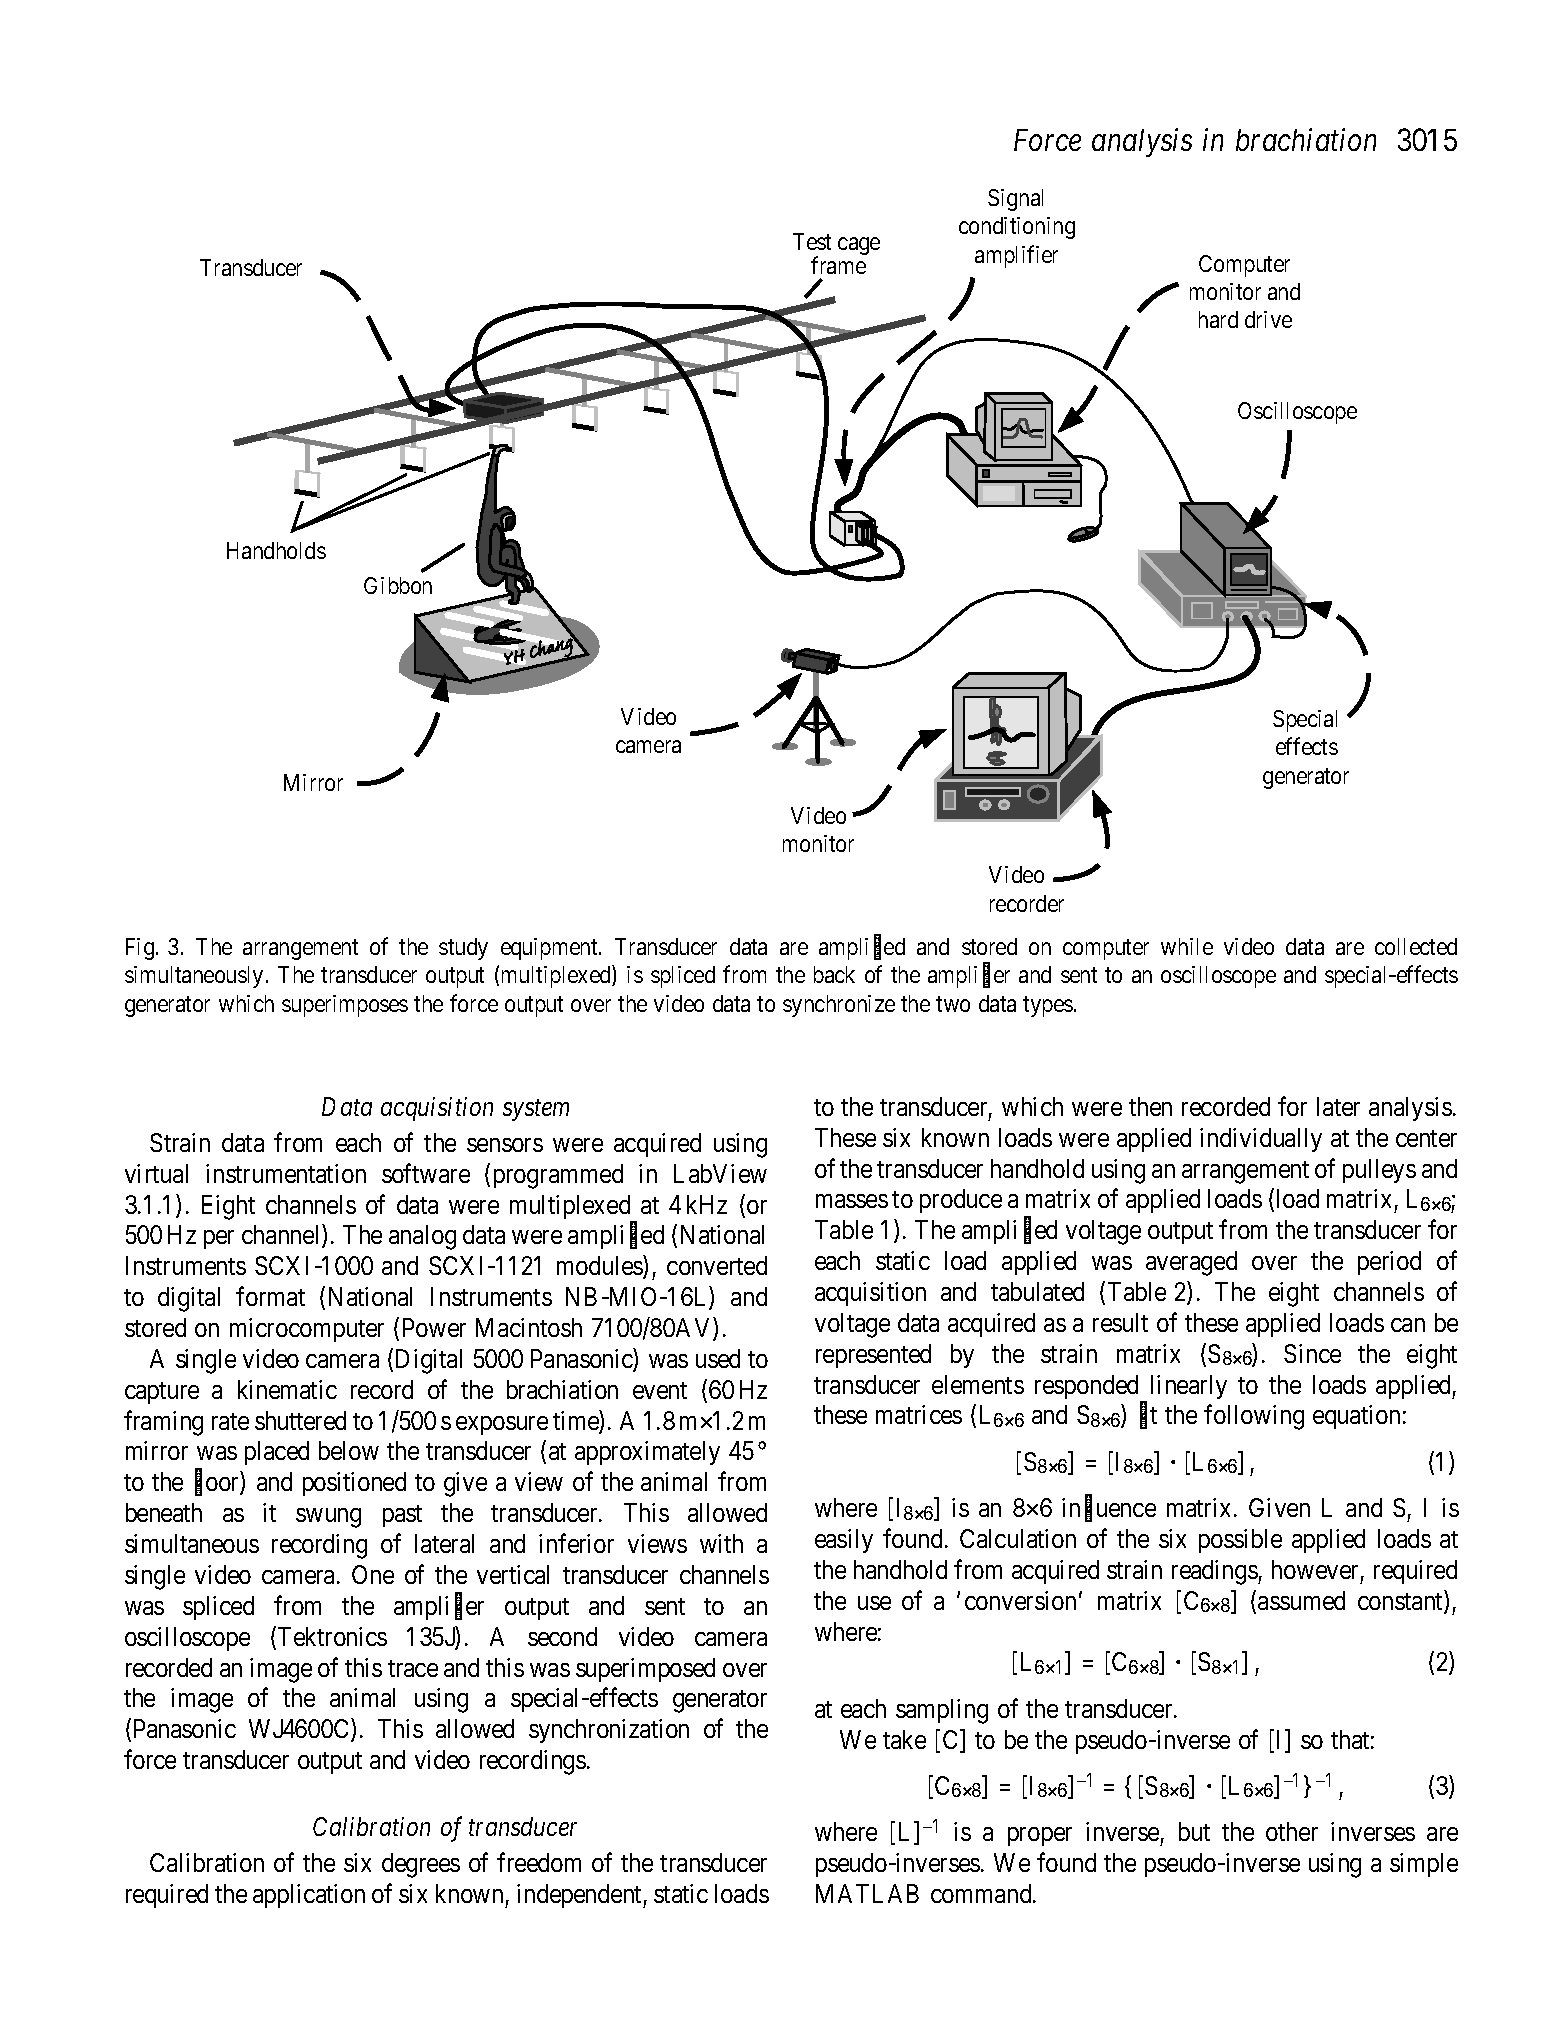  What do you see at coordinates (867, 1893) in the screenshot?
I see `MATLAB` at bounding box center [867, 1893].
